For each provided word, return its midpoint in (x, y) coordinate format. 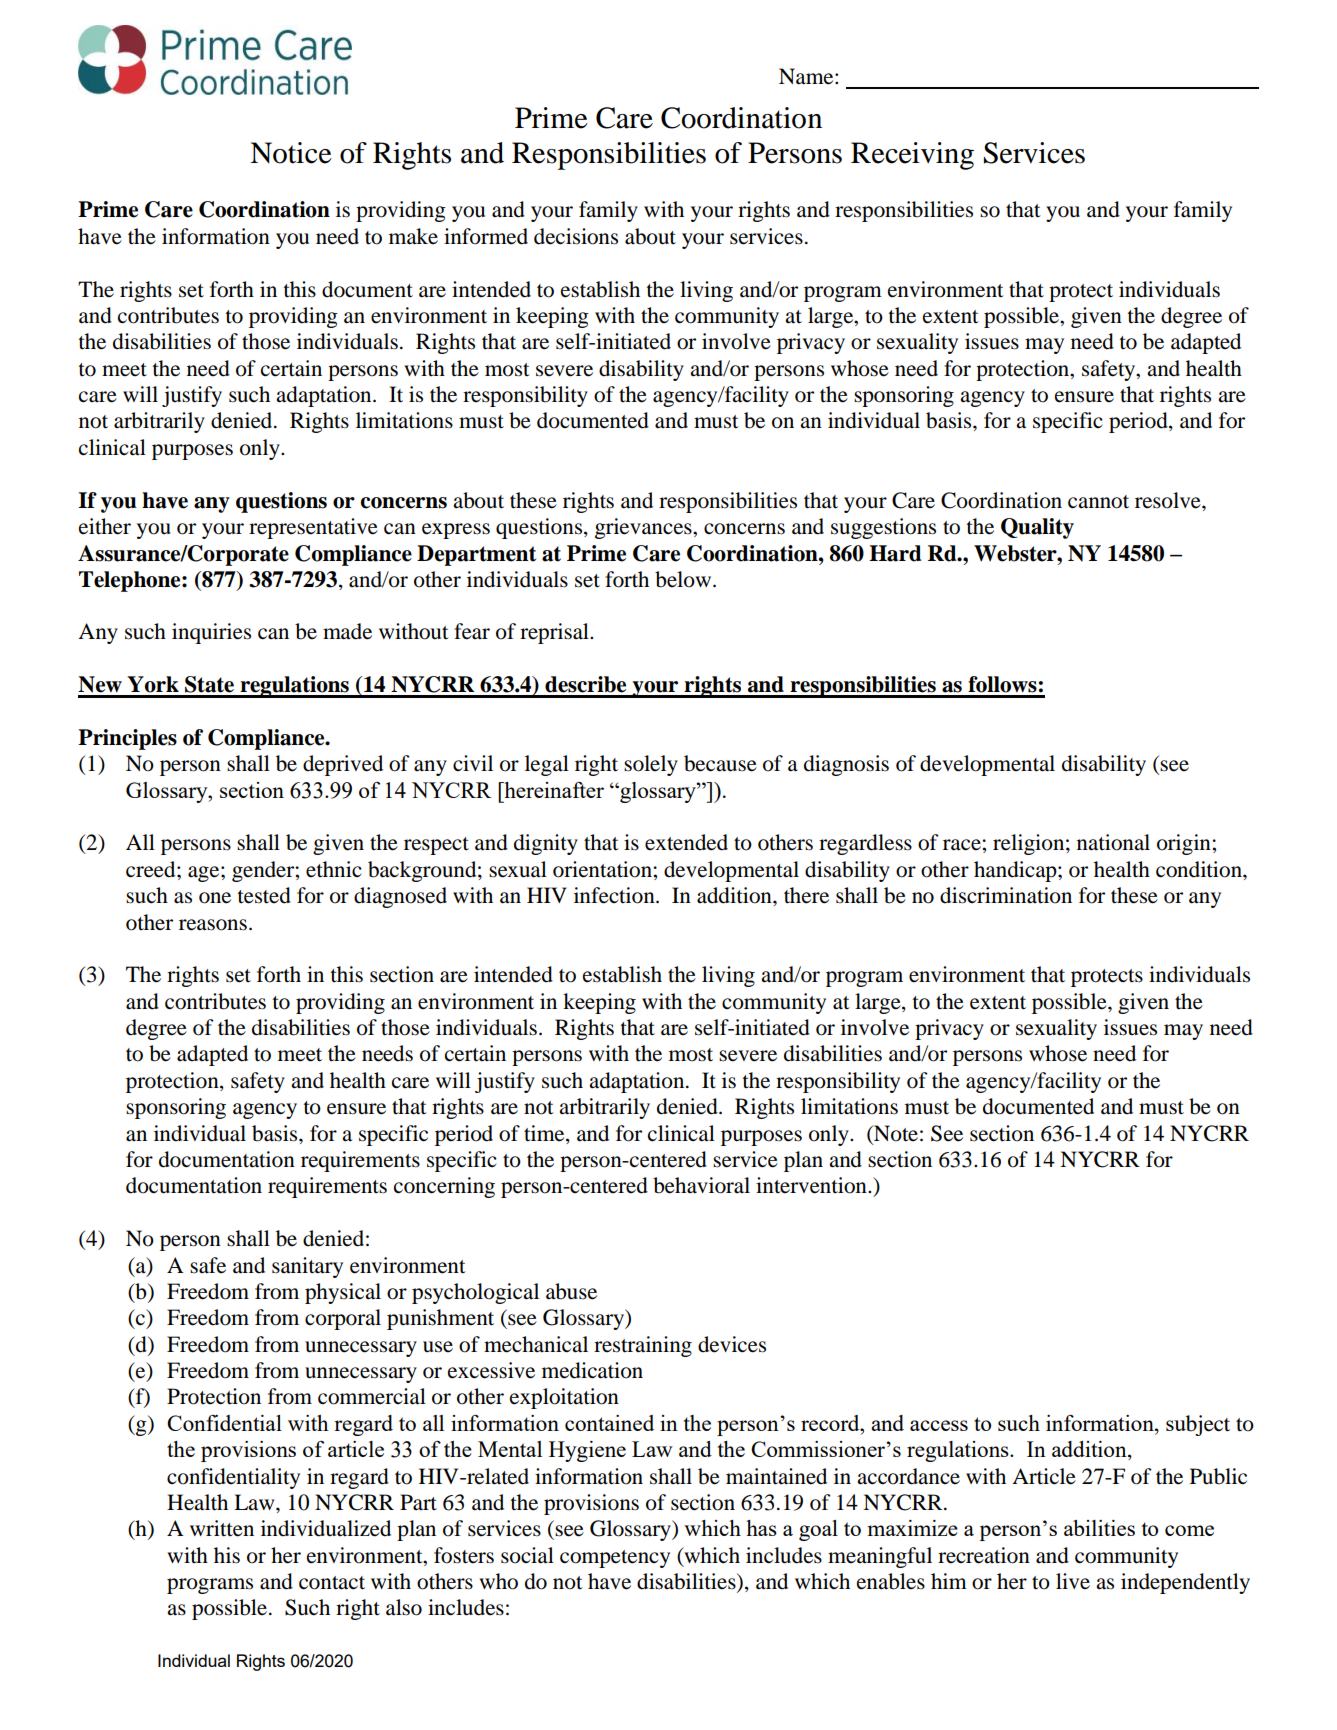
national (1113, 842)
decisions (576, 236)
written (222, 1528)
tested (264, 895)
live (1073, 1581)
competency (615, 1559)
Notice (291, 153)
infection (615, 895)
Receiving (912, 156)
